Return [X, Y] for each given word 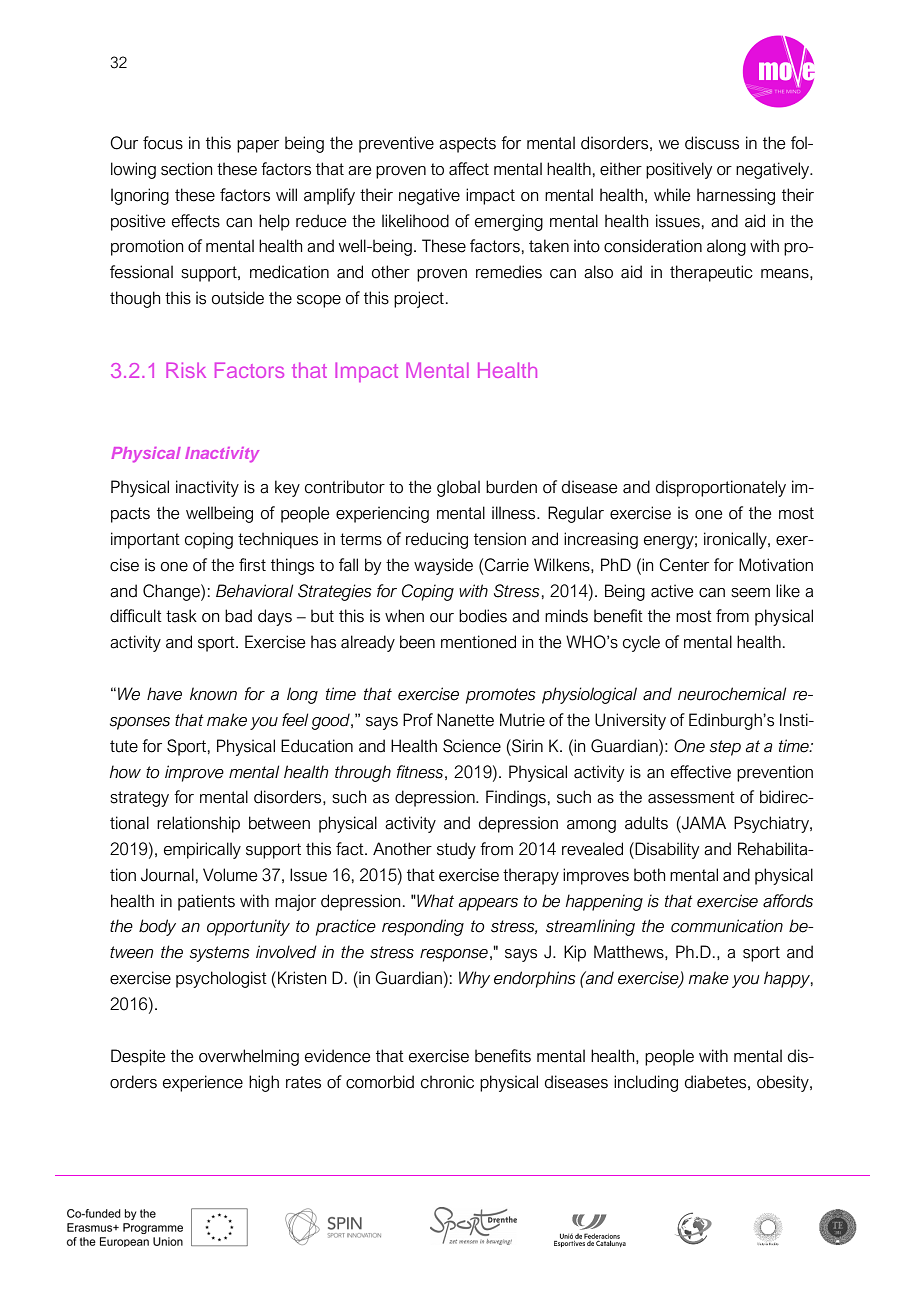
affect [469, 169]
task [181, 616]
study [456, 850]
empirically [202, 850]
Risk [186, 370]
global [458, 488]
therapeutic [711, 273]
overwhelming [249, 1057]
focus [163, 143]
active [672, 591]
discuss [712, 143]
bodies [483, 616]
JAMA [703, 823]
